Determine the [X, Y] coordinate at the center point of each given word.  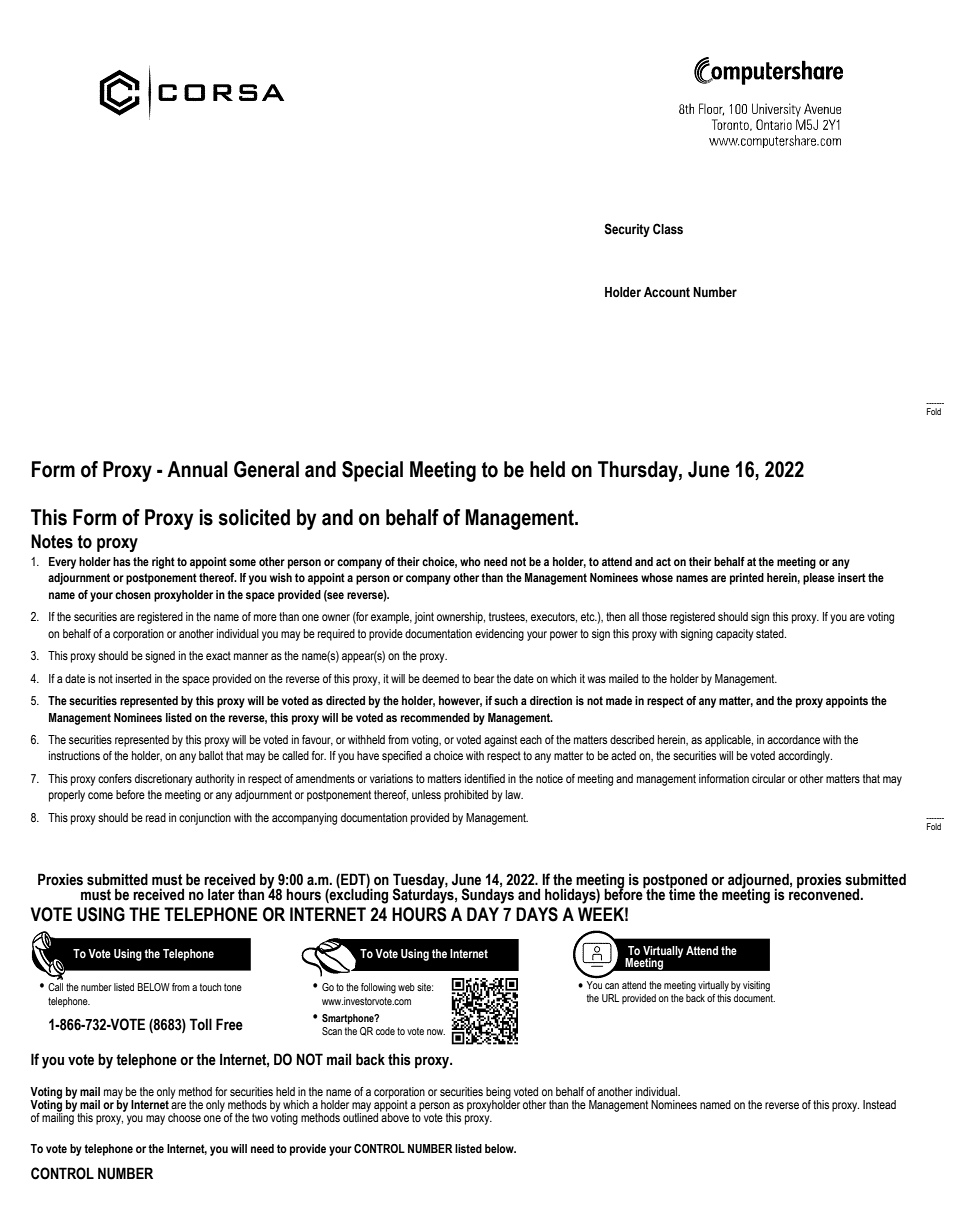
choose [184, 1117]
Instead [879, 1104]
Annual [197, 469]
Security [627, 230]
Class [668, 229]
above [394, 1116]
